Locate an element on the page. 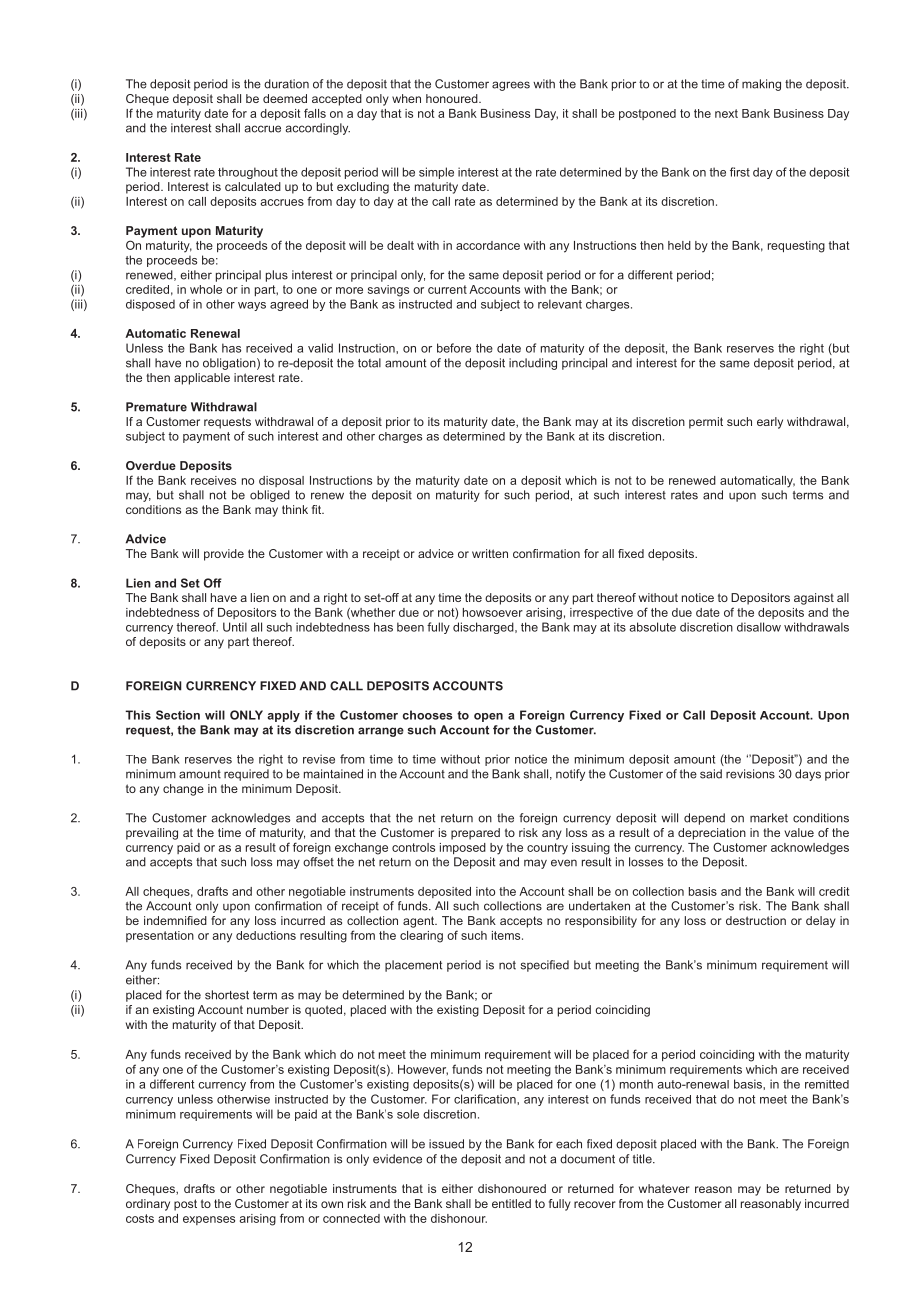 Image resolution: width=924 pixels, height=1308 pixels. agrees is located at coordinates (511, 86).
